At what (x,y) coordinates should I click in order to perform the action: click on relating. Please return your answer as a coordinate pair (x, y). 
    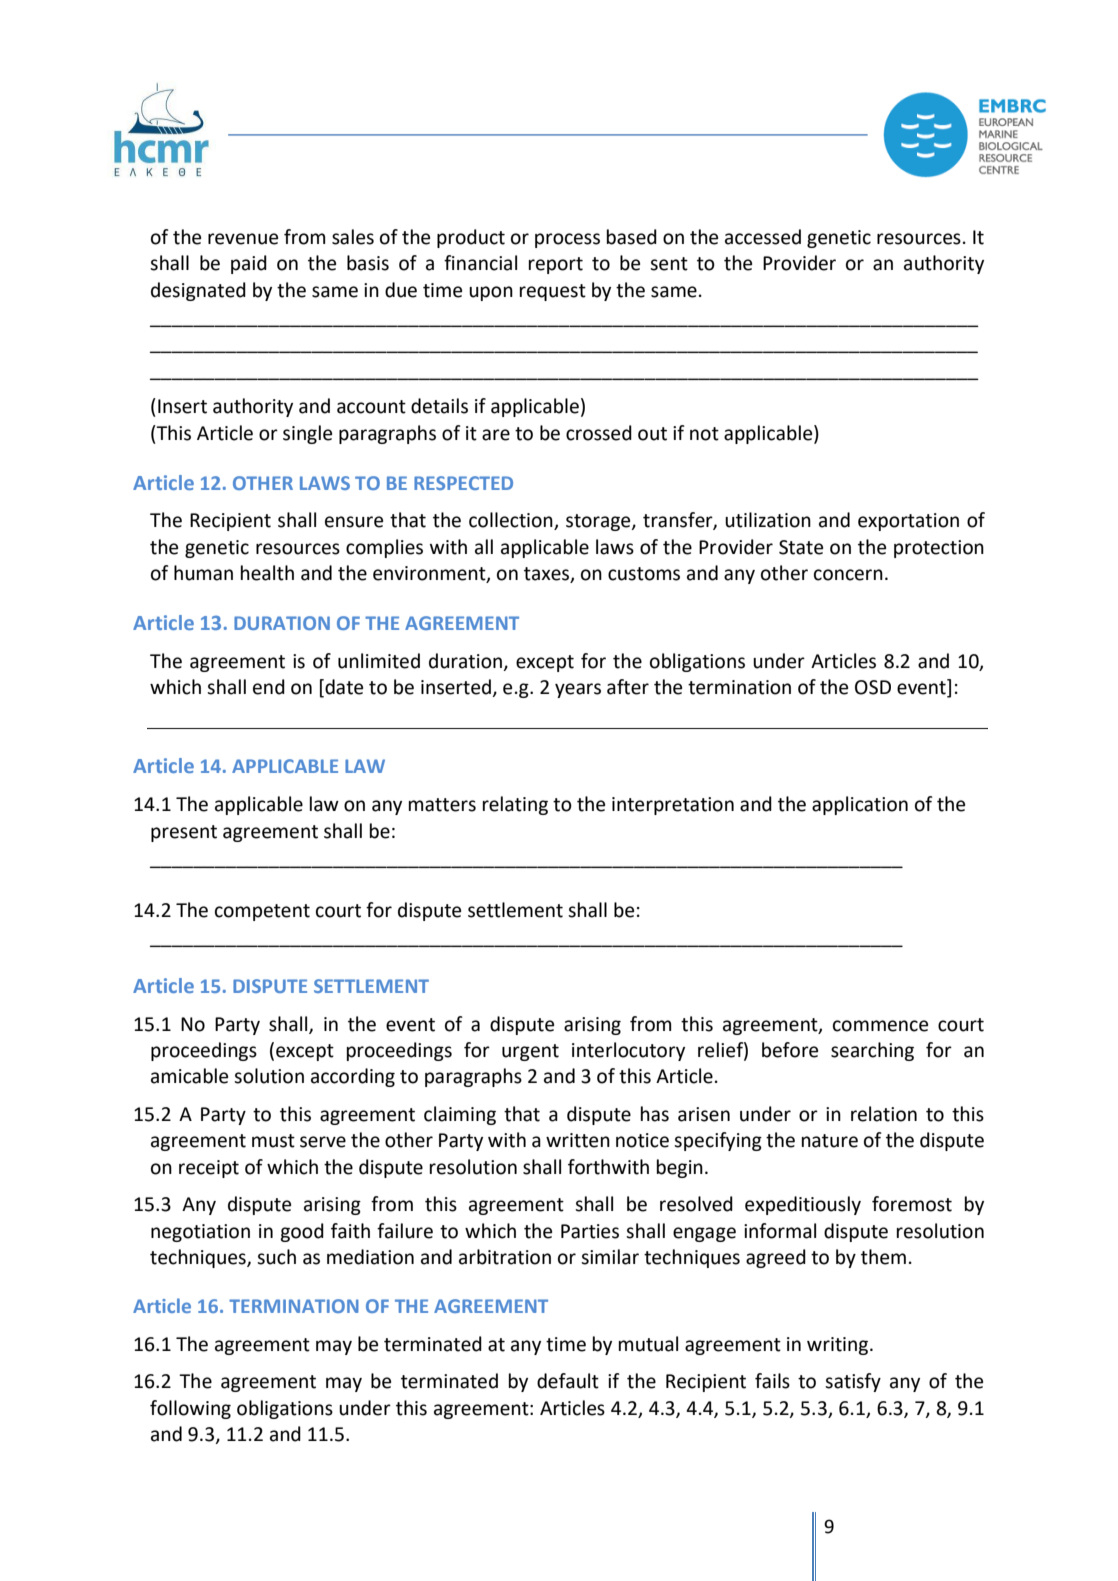
    Looking at the image, I should click on (515, 805).
